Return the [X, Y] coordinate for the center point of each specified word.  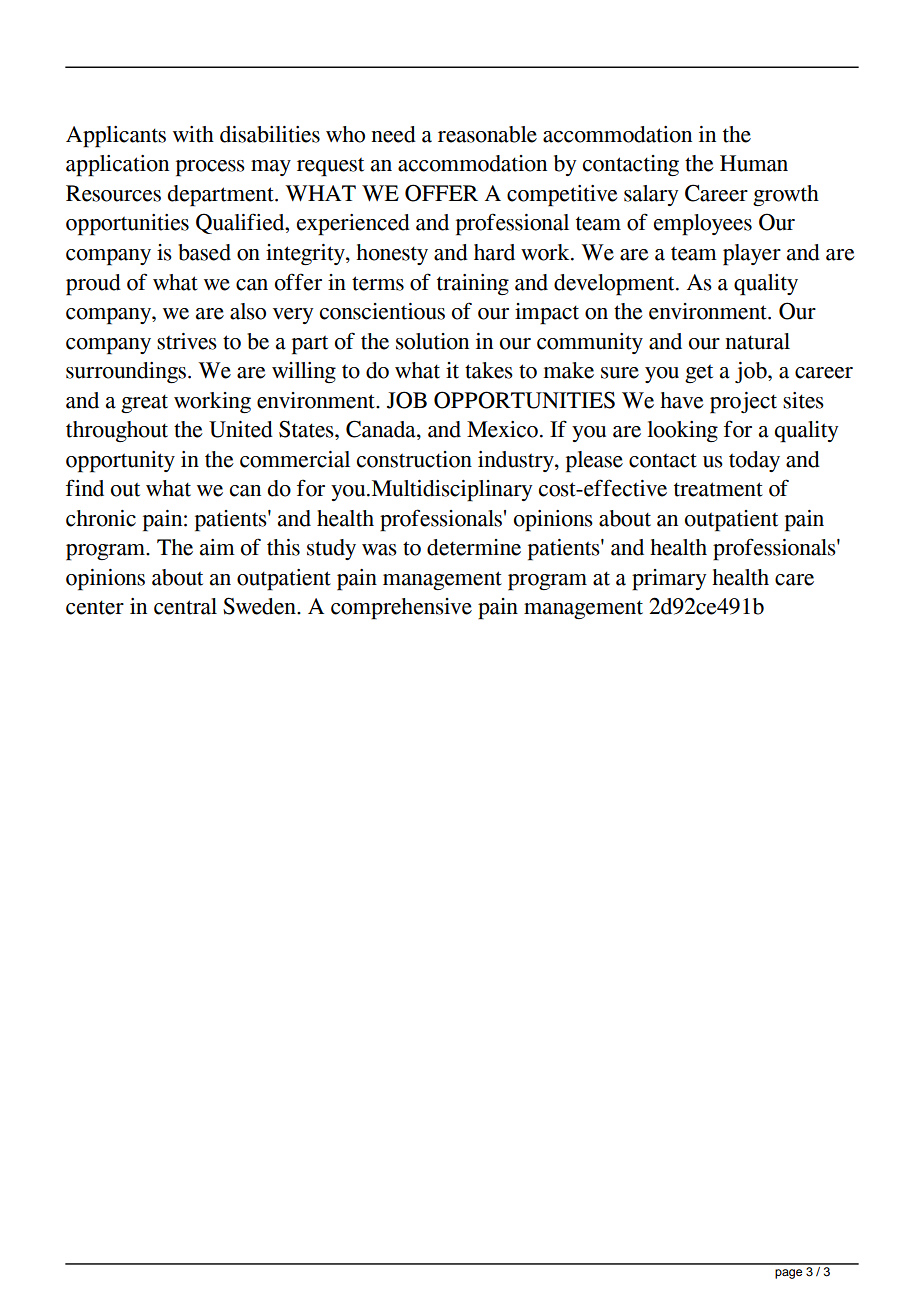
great [144, 403]
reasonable [487, 134]
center [95, 607]
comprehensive [401, 609]
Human [754, 163]
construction [414, 459]
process [210, 168]
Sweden [260, 606]
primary [669, 580]
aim [217, 547]
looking [683, 431]
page [788, 1274]
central [185, 606]
